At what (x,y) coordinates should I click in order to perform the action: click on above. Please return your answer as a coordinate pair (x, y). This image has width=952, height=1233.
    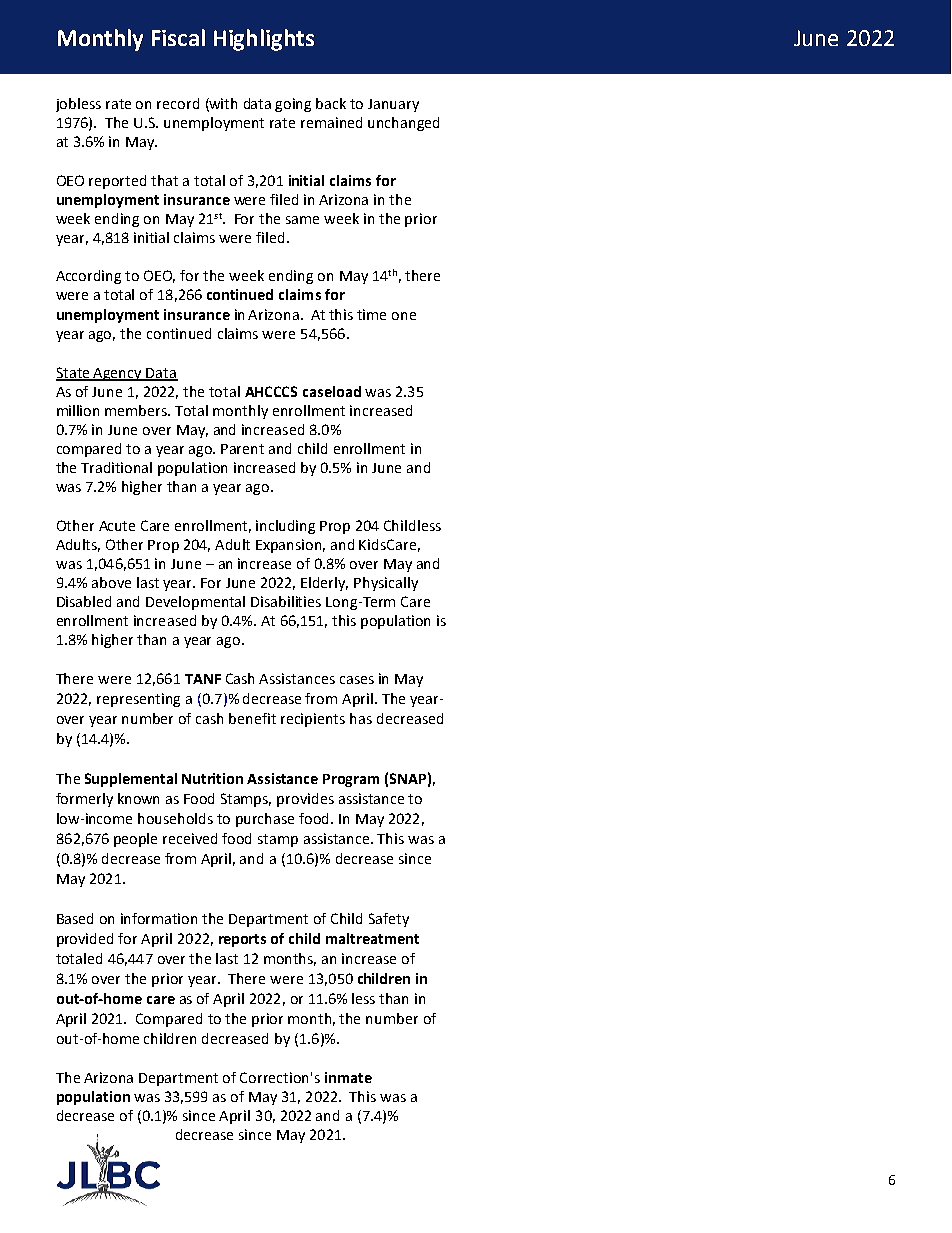
    Looking at the image, I should click on (111, 582).
